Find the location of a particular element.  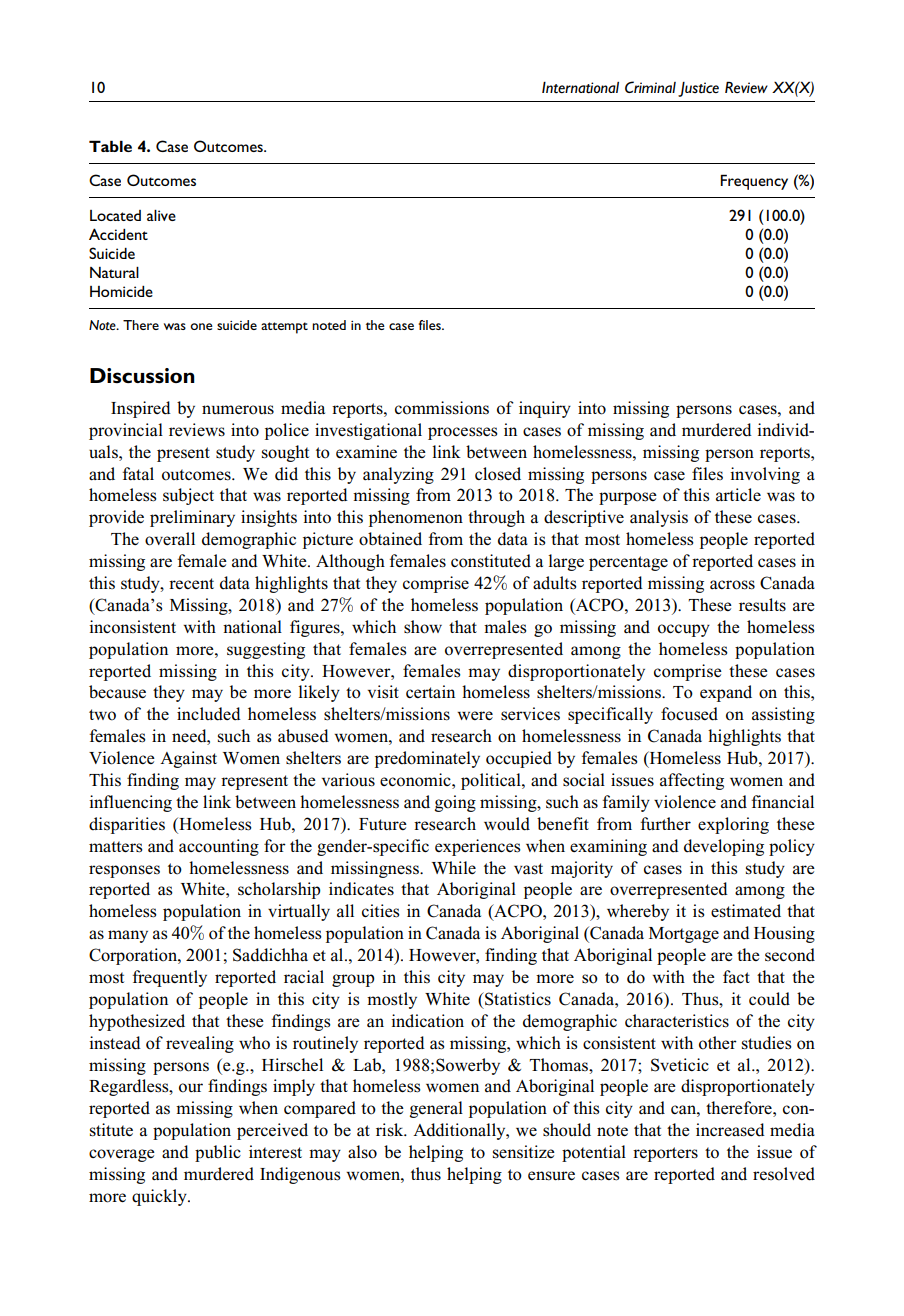

occupy is located at coordinates (684, 630).
